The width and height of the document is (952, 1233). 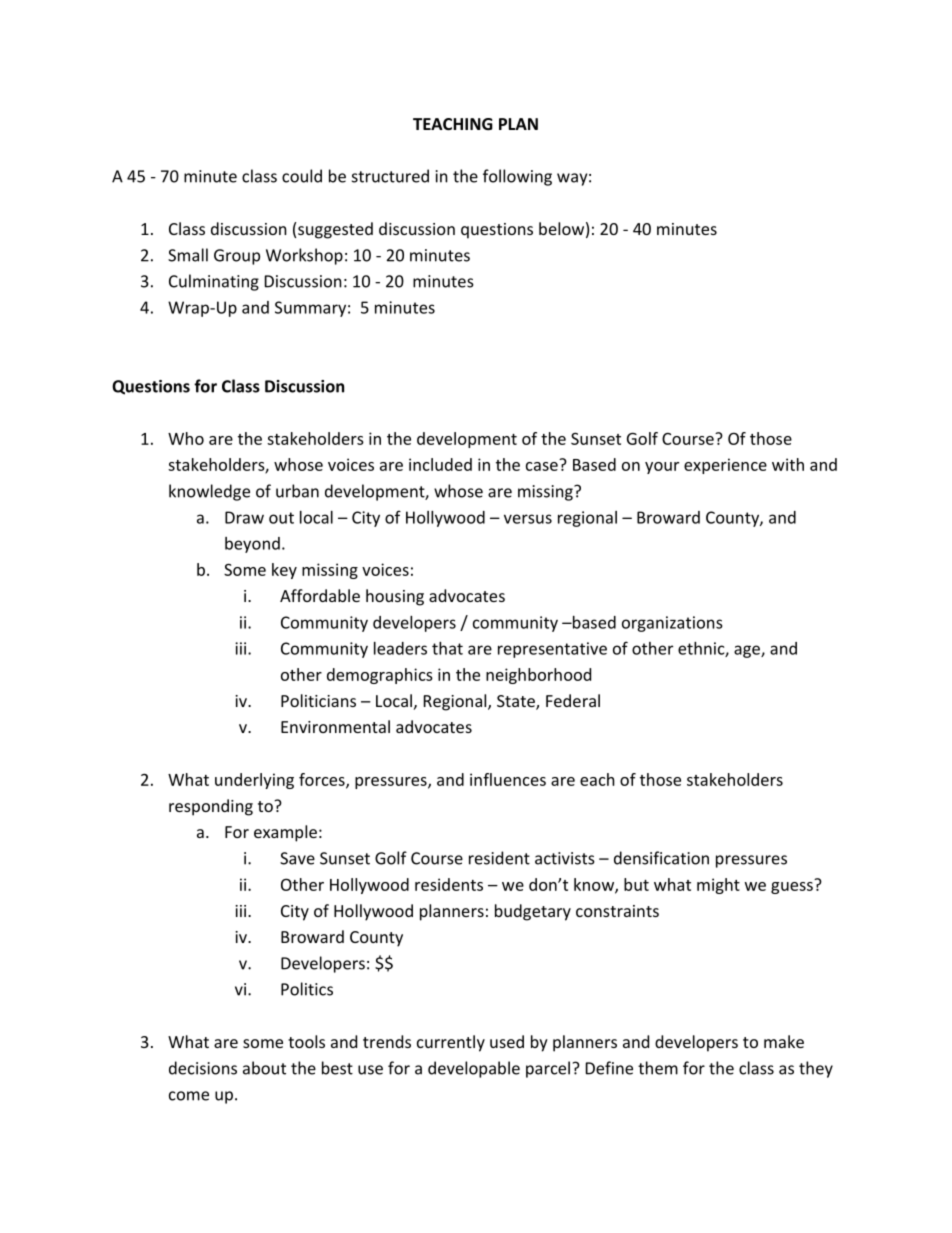 I want to click on influences, so click(x=508, y=779).
